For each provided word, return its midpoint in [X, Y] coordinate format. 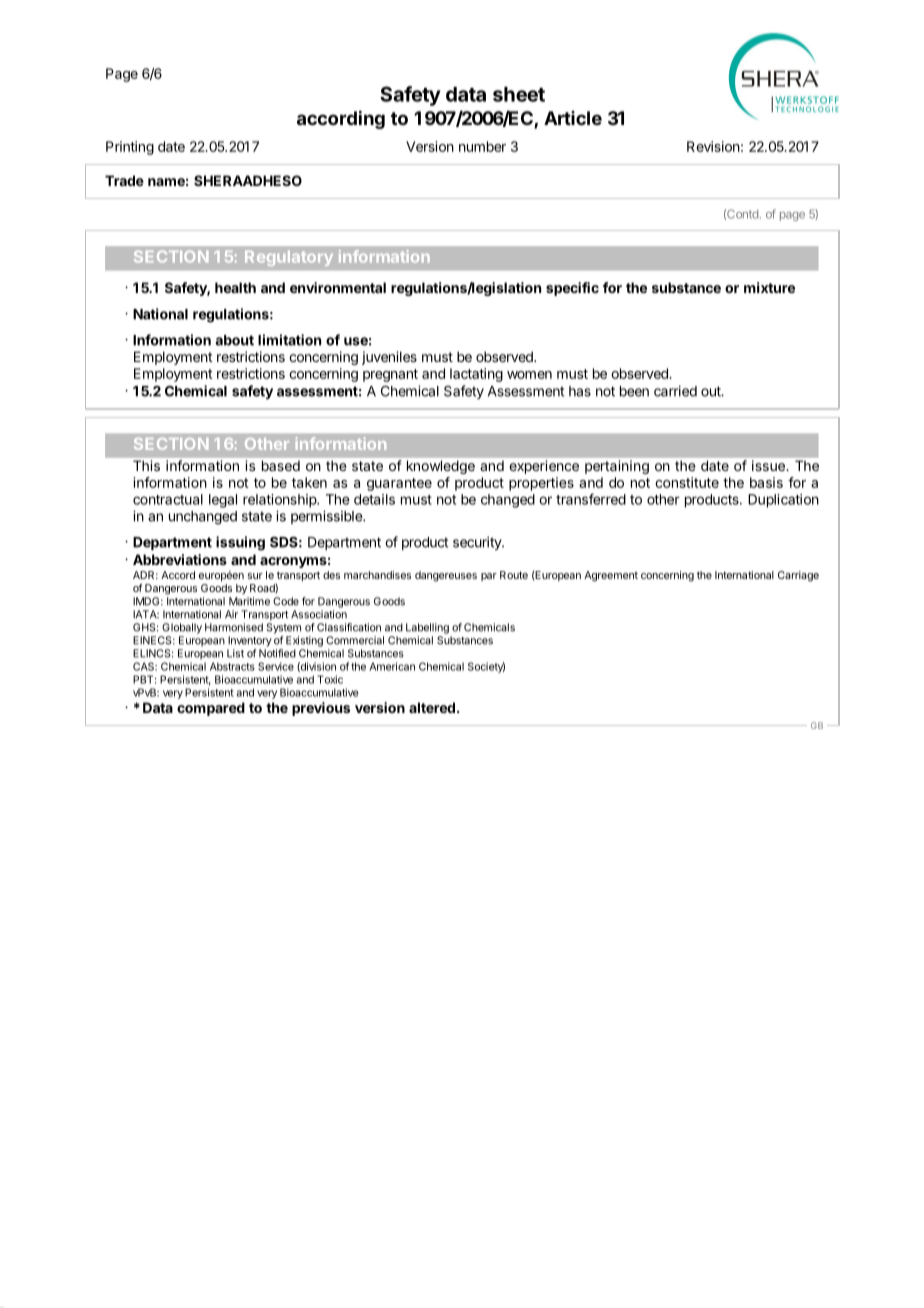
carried [675, 391]
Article [573, 118]
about [234, 340]
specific [572, 289]
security [478, 543]
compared [211, 709]
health [235, 287]
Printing [130, 148]
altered [432, 707]
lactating [476, 375]
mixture [769, 287]
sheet [519, 94]
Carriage [798, 576]
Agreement [611, 576]
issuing [240, 543]
